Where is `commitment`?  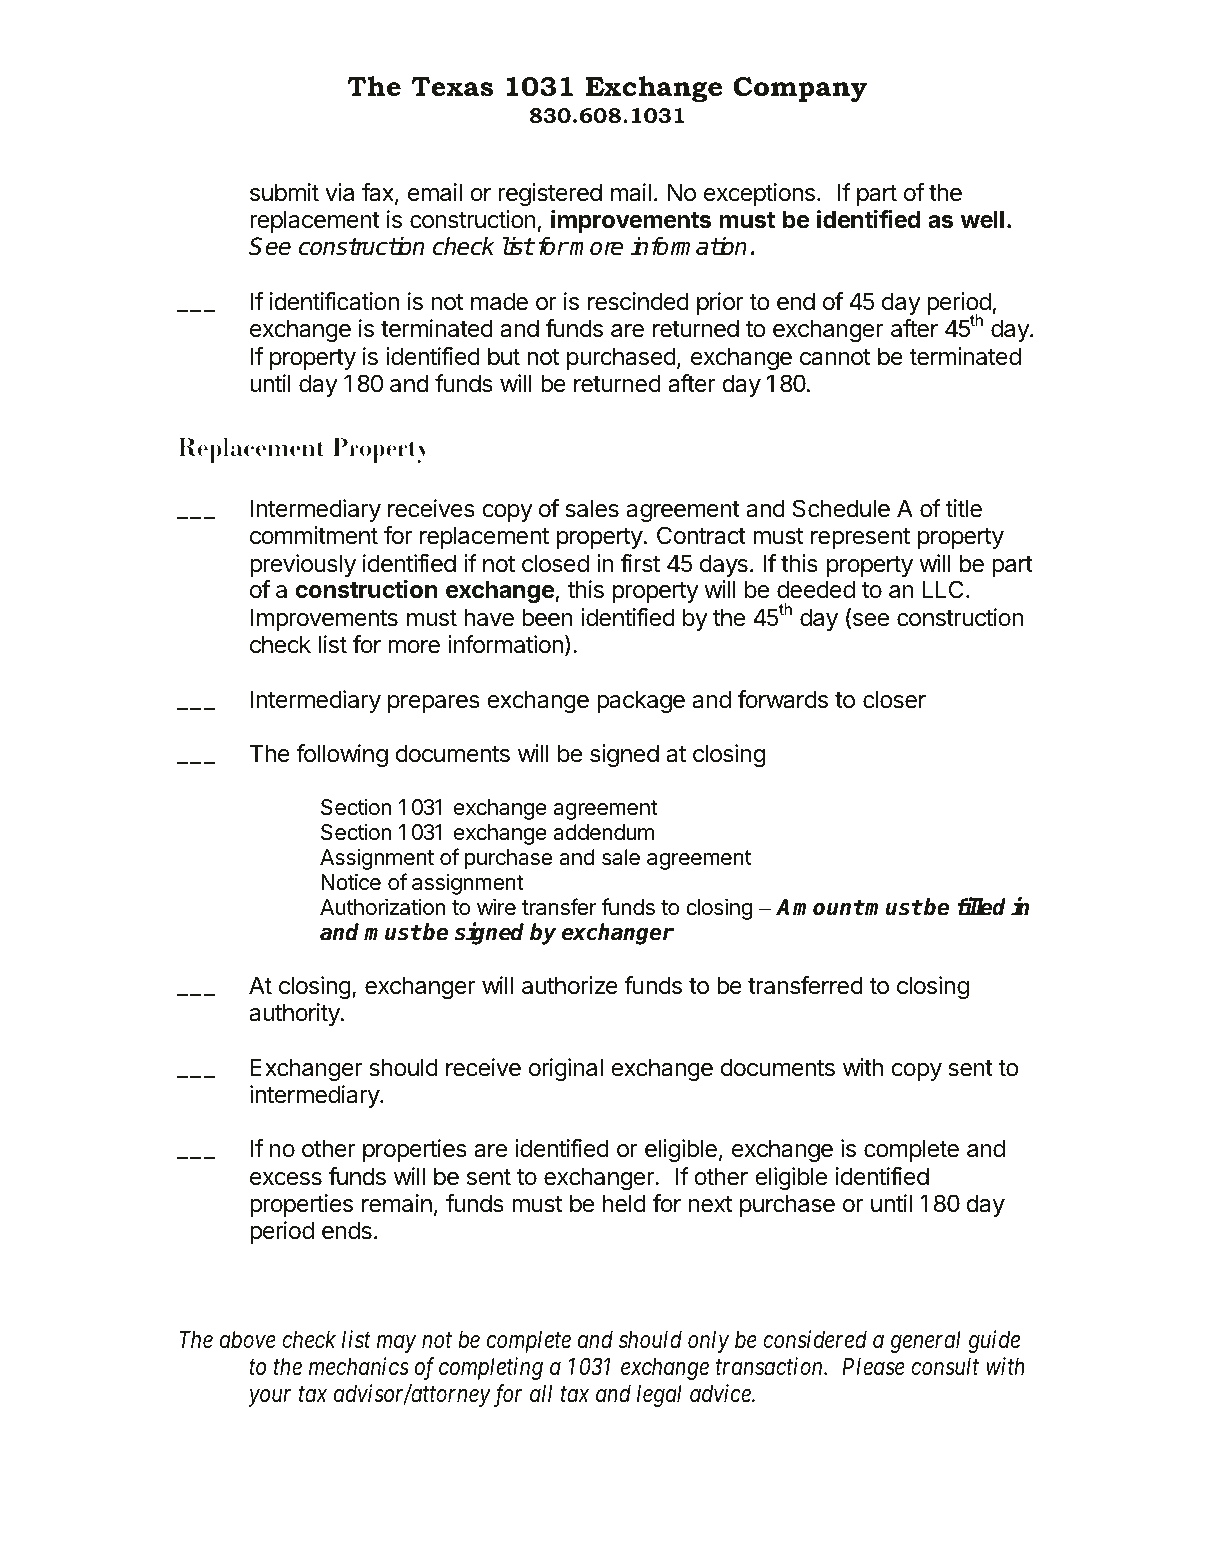
commitment is located at coordinates (314, 535).
